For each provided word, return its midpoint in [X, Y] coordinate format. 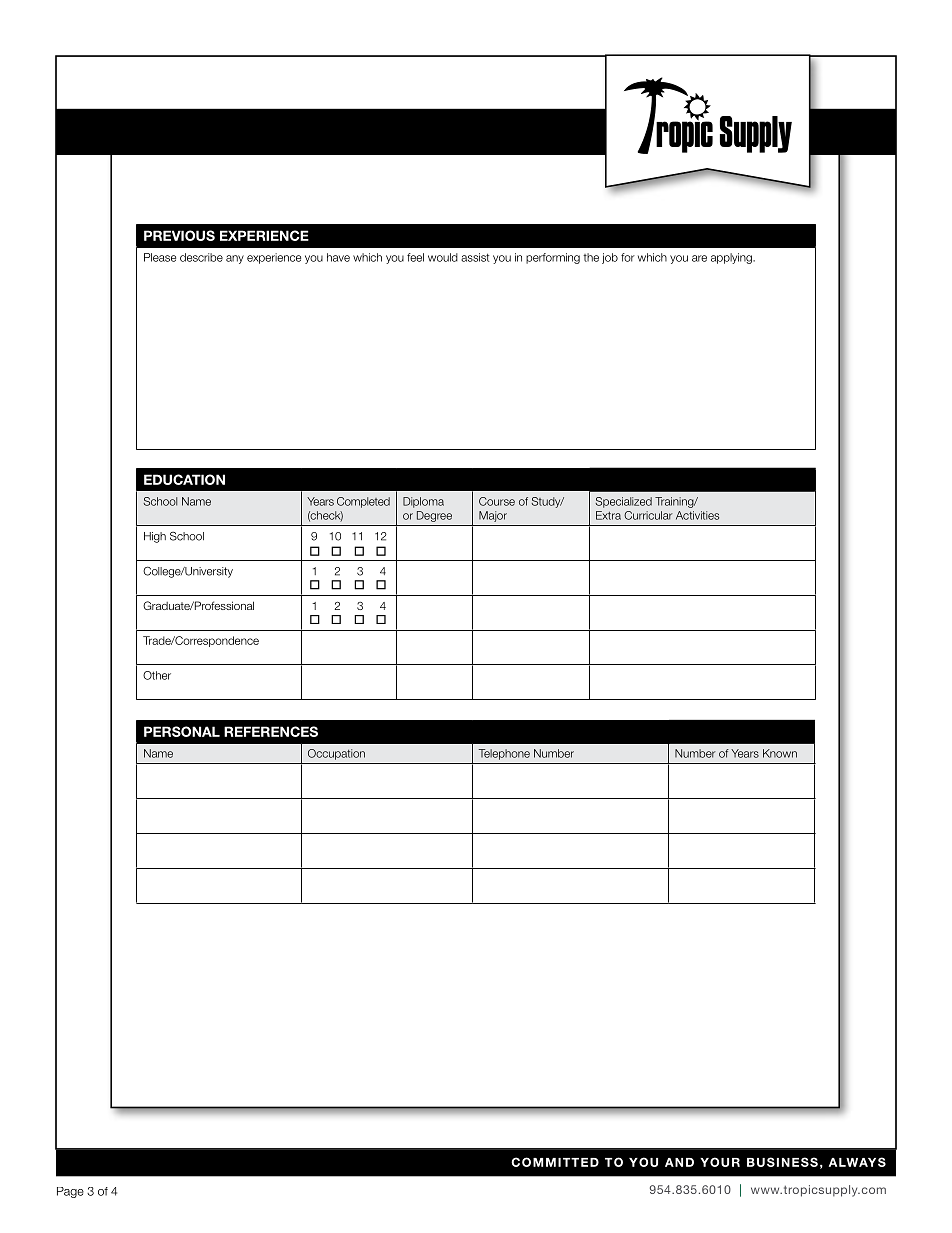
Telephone [504, 754]
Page [70, 1192]
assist [475, 257]
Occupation [336, 754]
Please [160, 257]
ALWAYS [857, 1162]
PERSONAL [182, 731]
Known [780, 753]
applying [732, 258]
